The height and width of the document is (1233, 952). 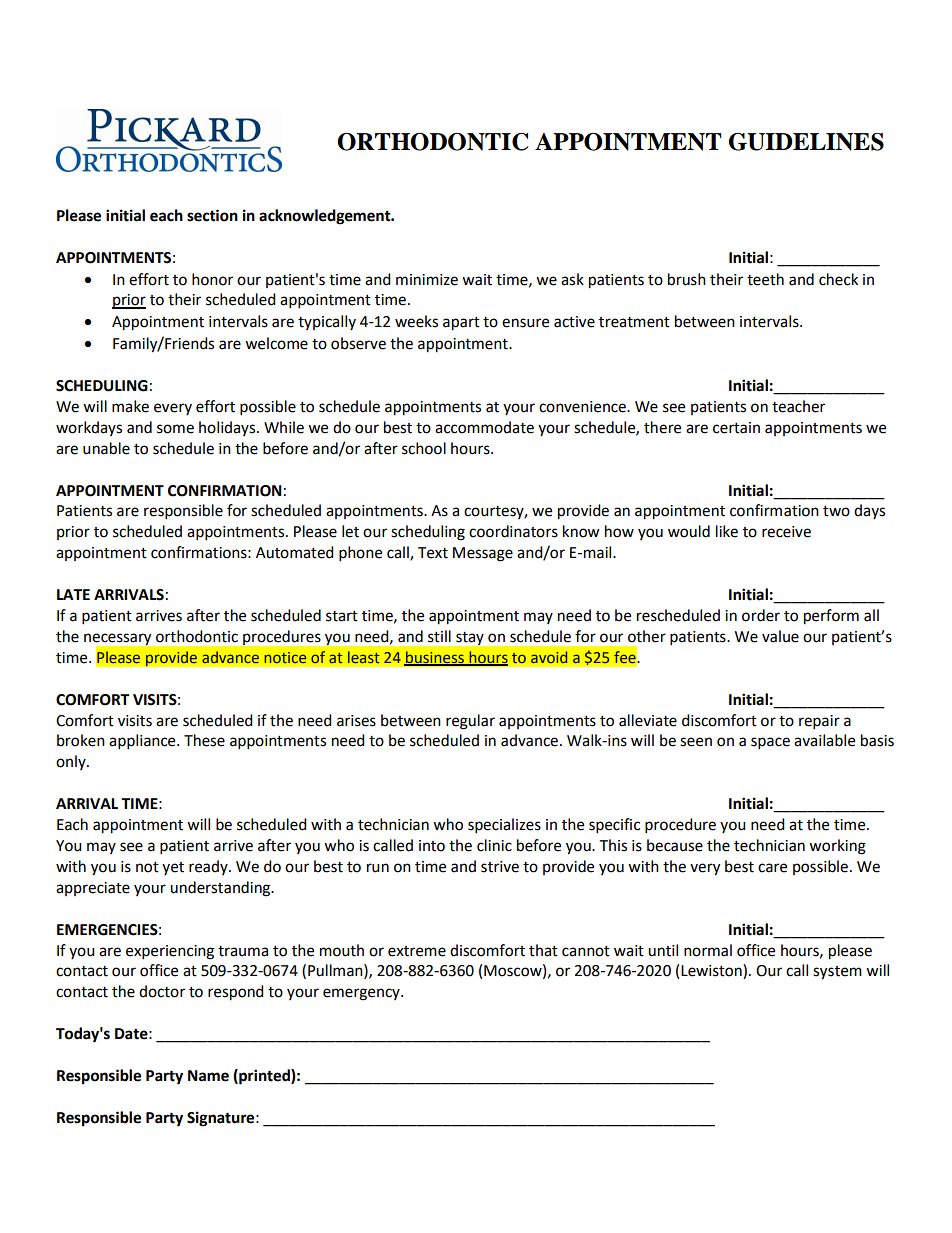 What do you see at coordinates (143, 742) in the document?
I see `appliance` at bounding box center [143, 742].
